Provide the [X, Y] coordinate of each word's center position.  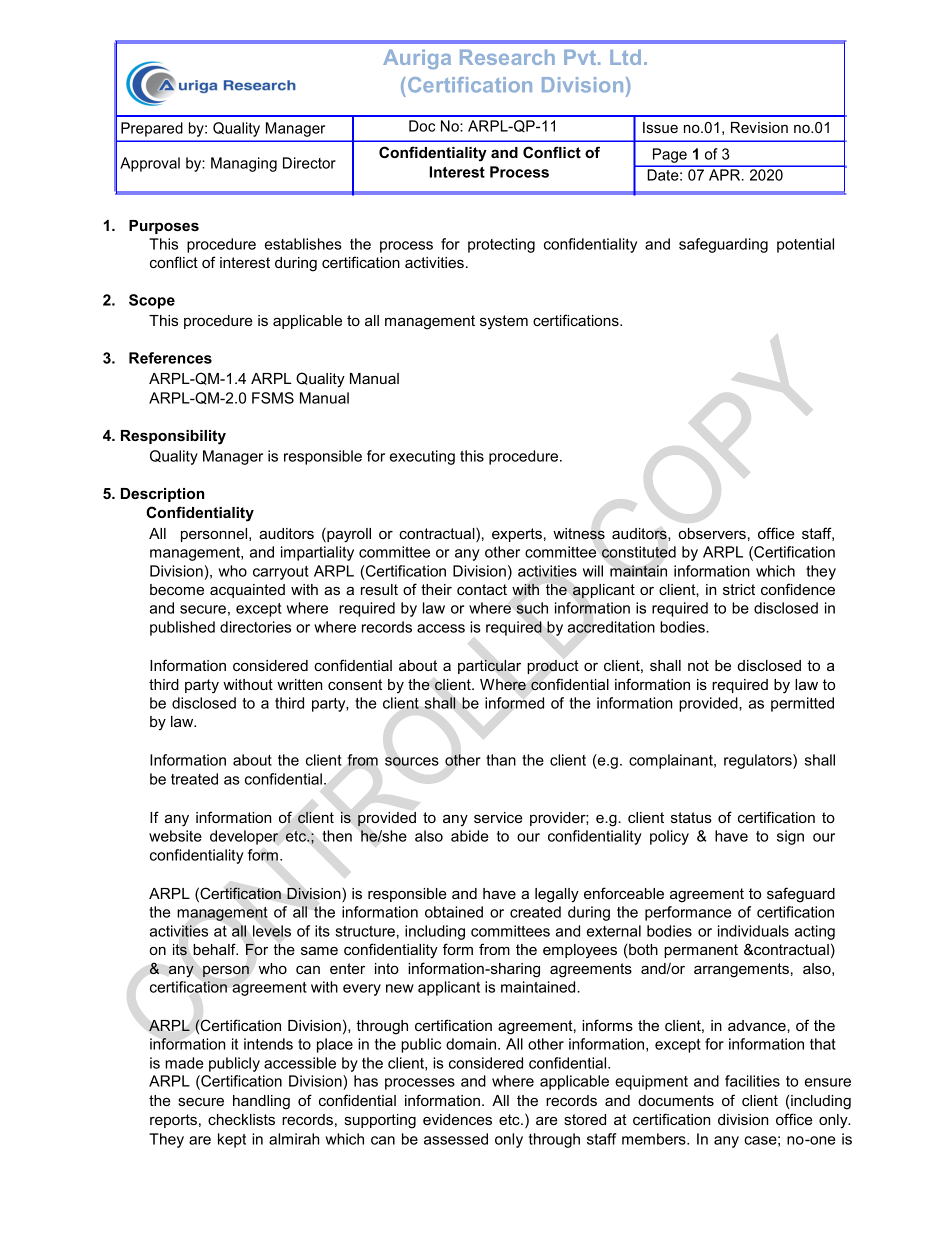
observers [712, 533]
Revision [759, 127]
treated [194, 779]
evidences [457, 1119]
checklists [241, 1119]
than [501, 760]
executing [422, 457]
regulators [759, 761]
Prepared [152, 129]
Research [507, 57]
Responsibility [173, 437]
